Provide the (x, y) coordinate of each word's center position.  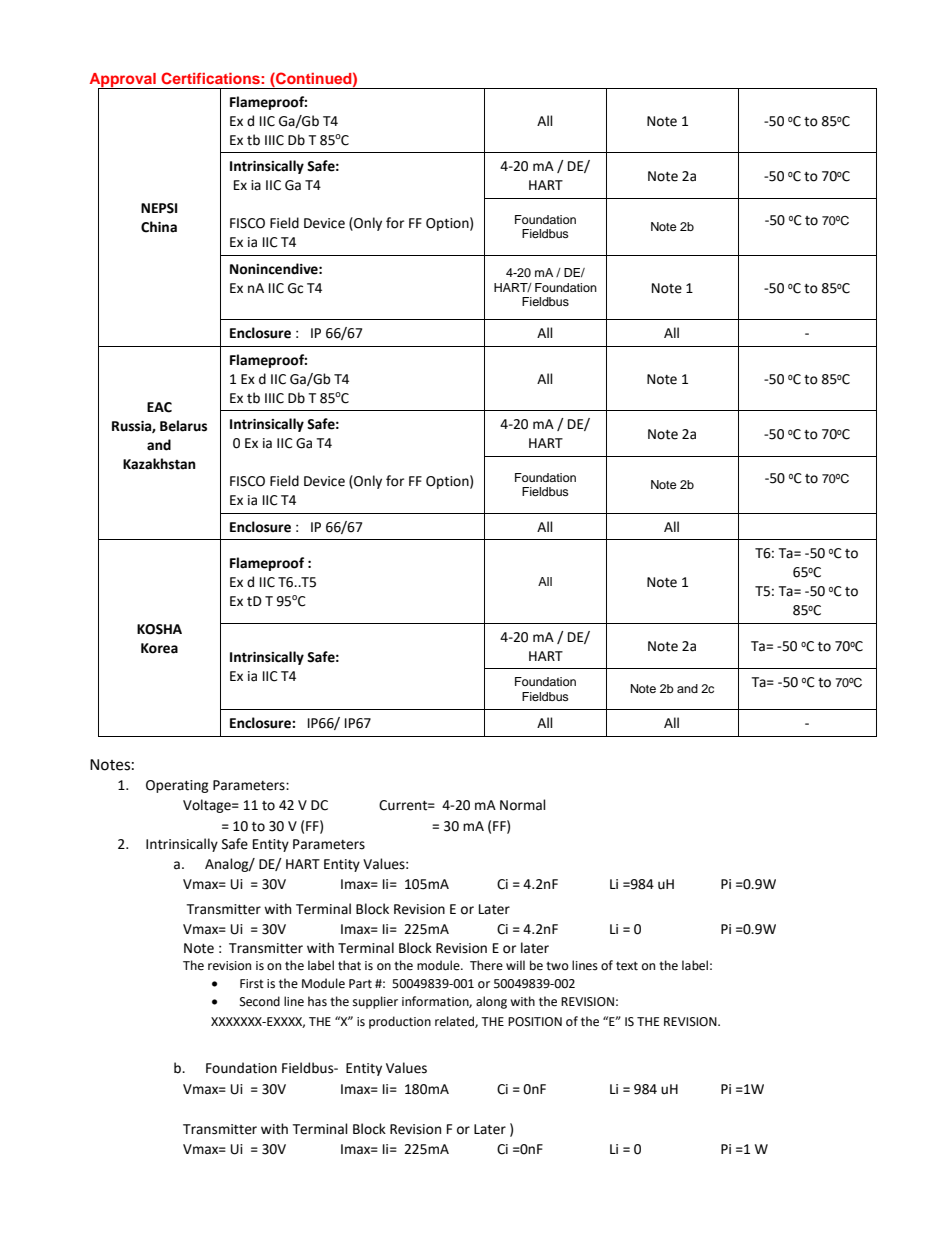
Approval (124, 81)
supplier (375, 1002)
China (159, 227)
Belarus (183, 426)
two (557, 966)
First (252, 984)
